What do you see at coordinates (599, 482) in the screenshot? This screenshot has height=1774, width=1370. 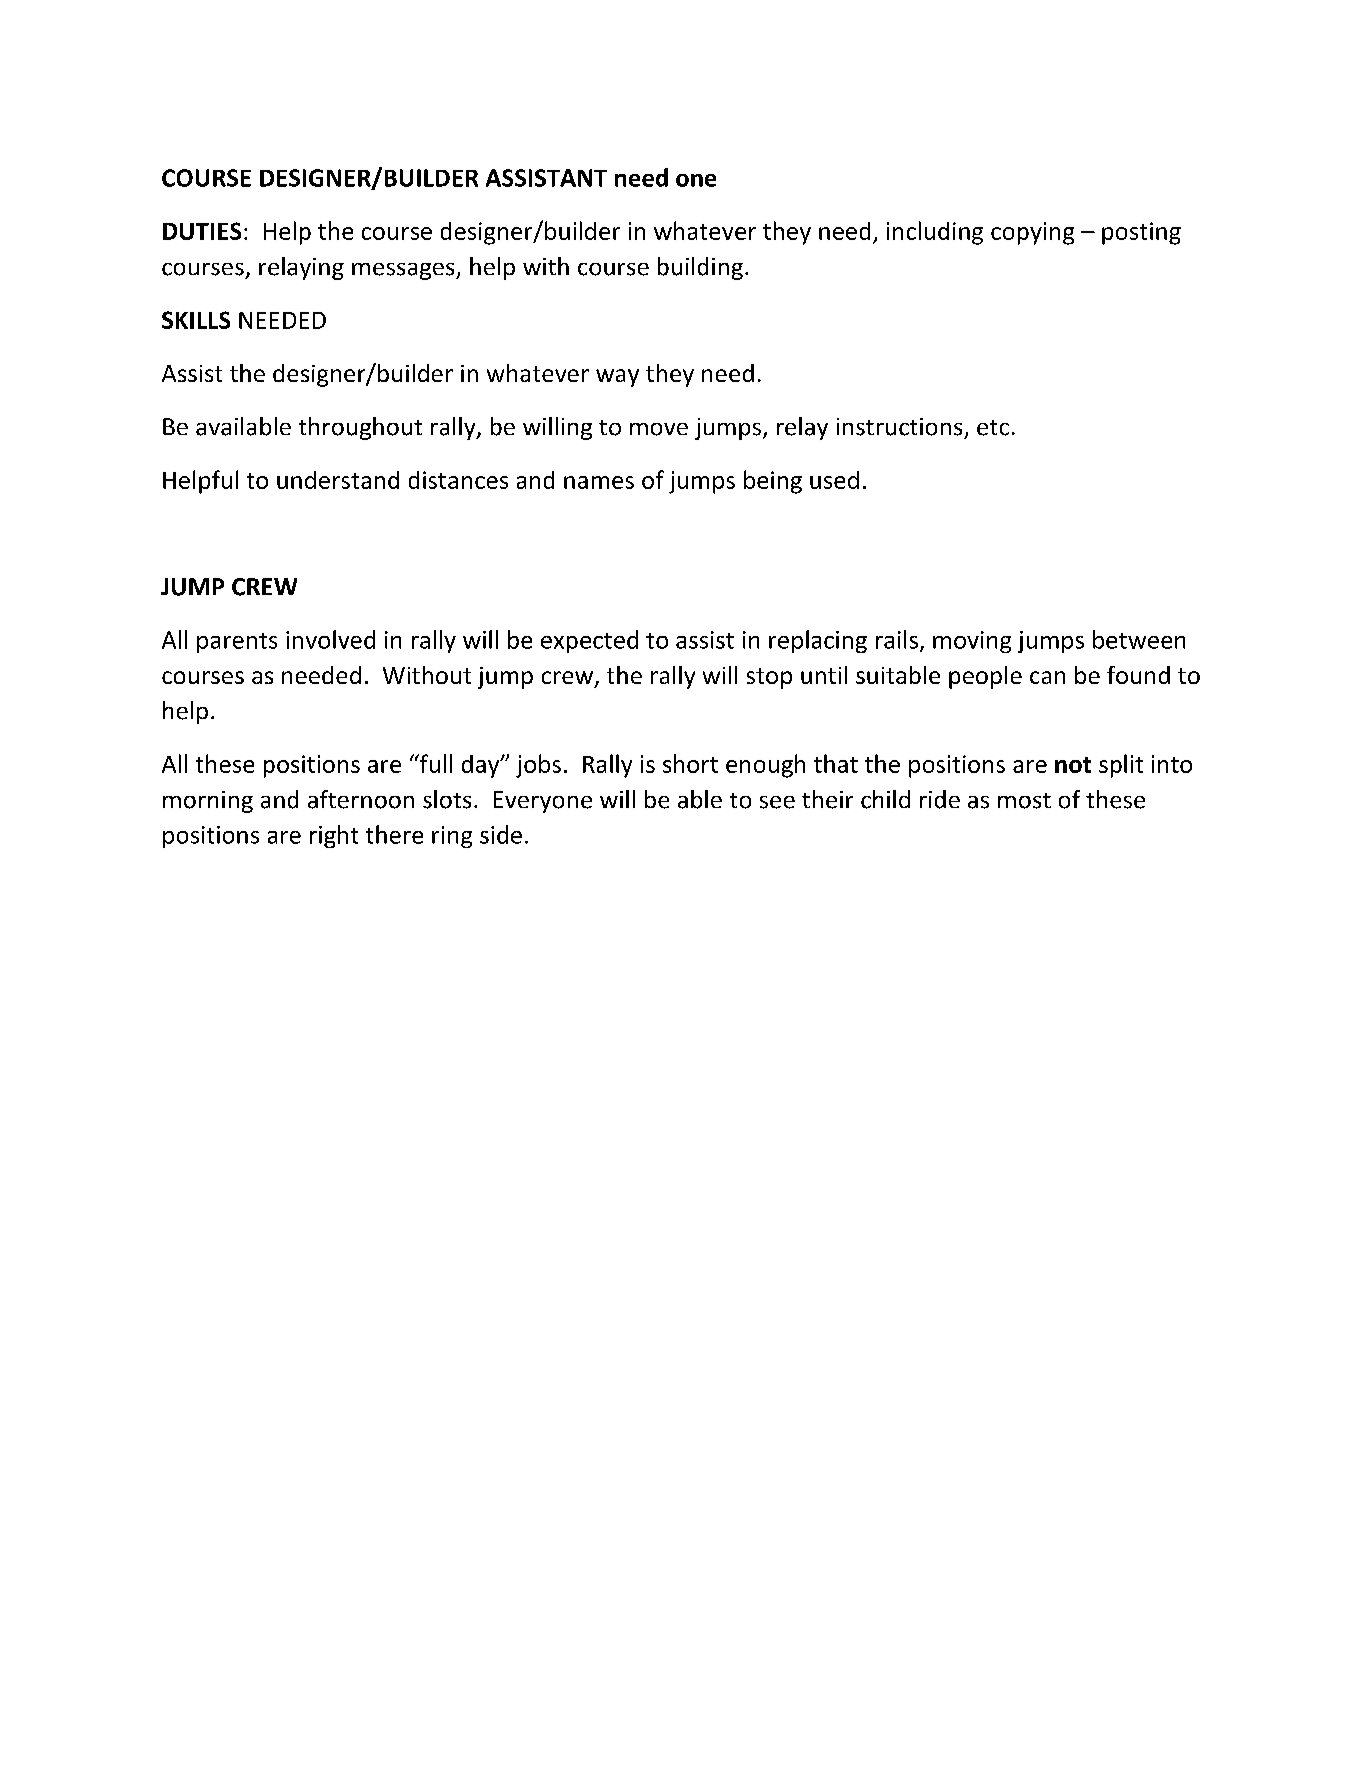 I see `names` at bounding box center [599, 482].
